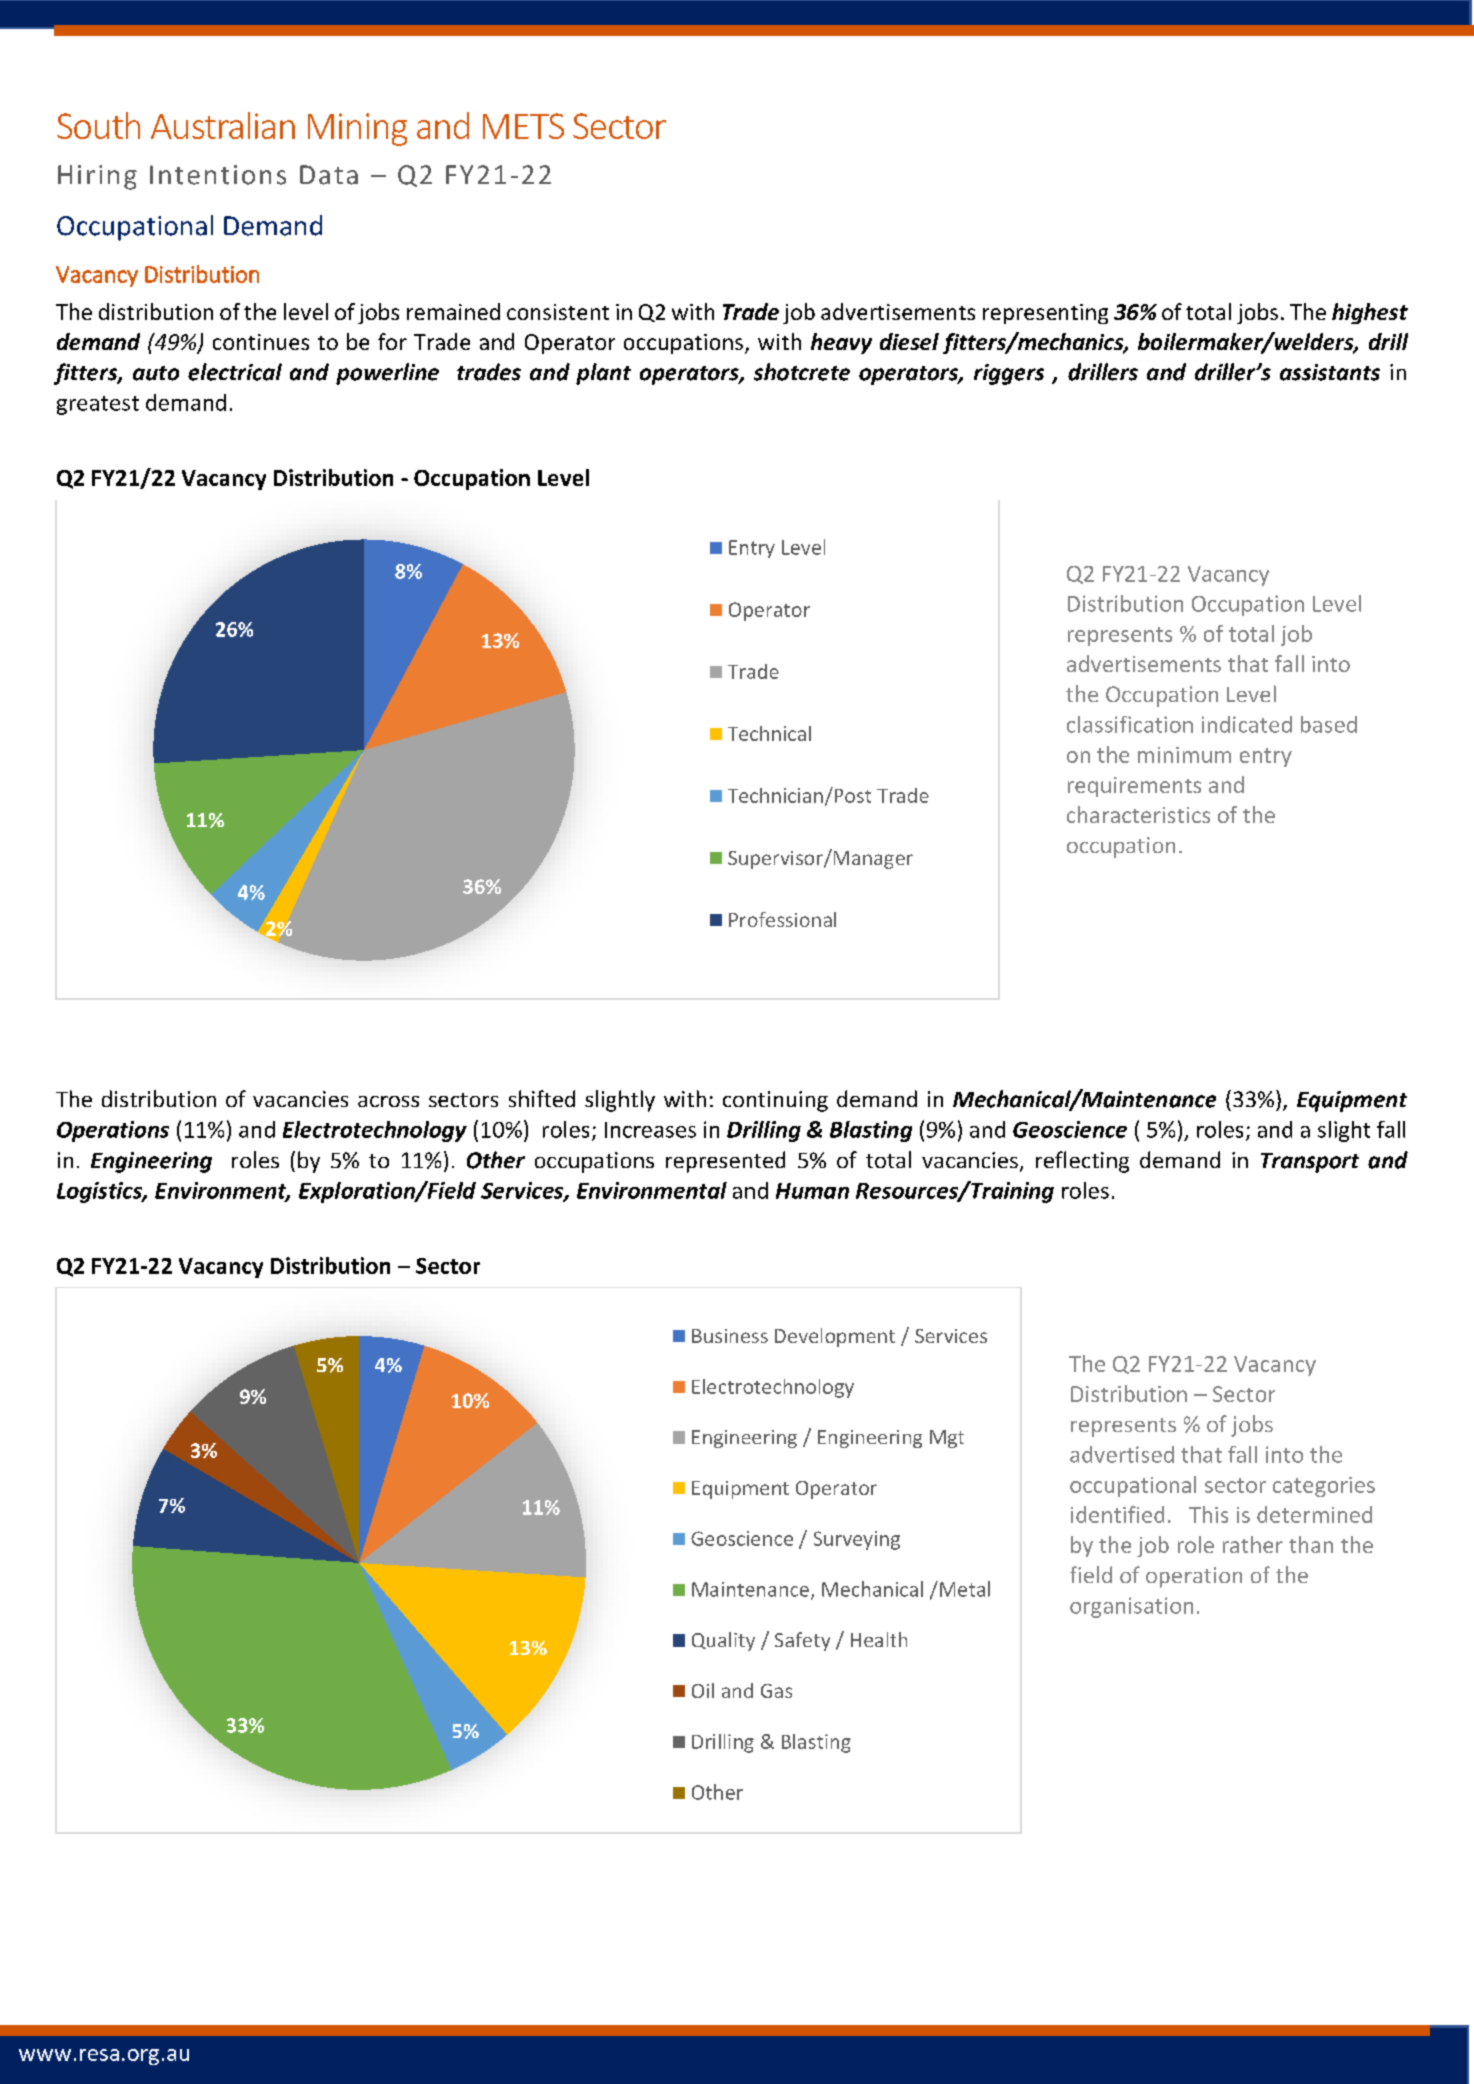  Describe the element at coordinates (1310, 1163) in the screenshot. I see `Transport` at that location.
